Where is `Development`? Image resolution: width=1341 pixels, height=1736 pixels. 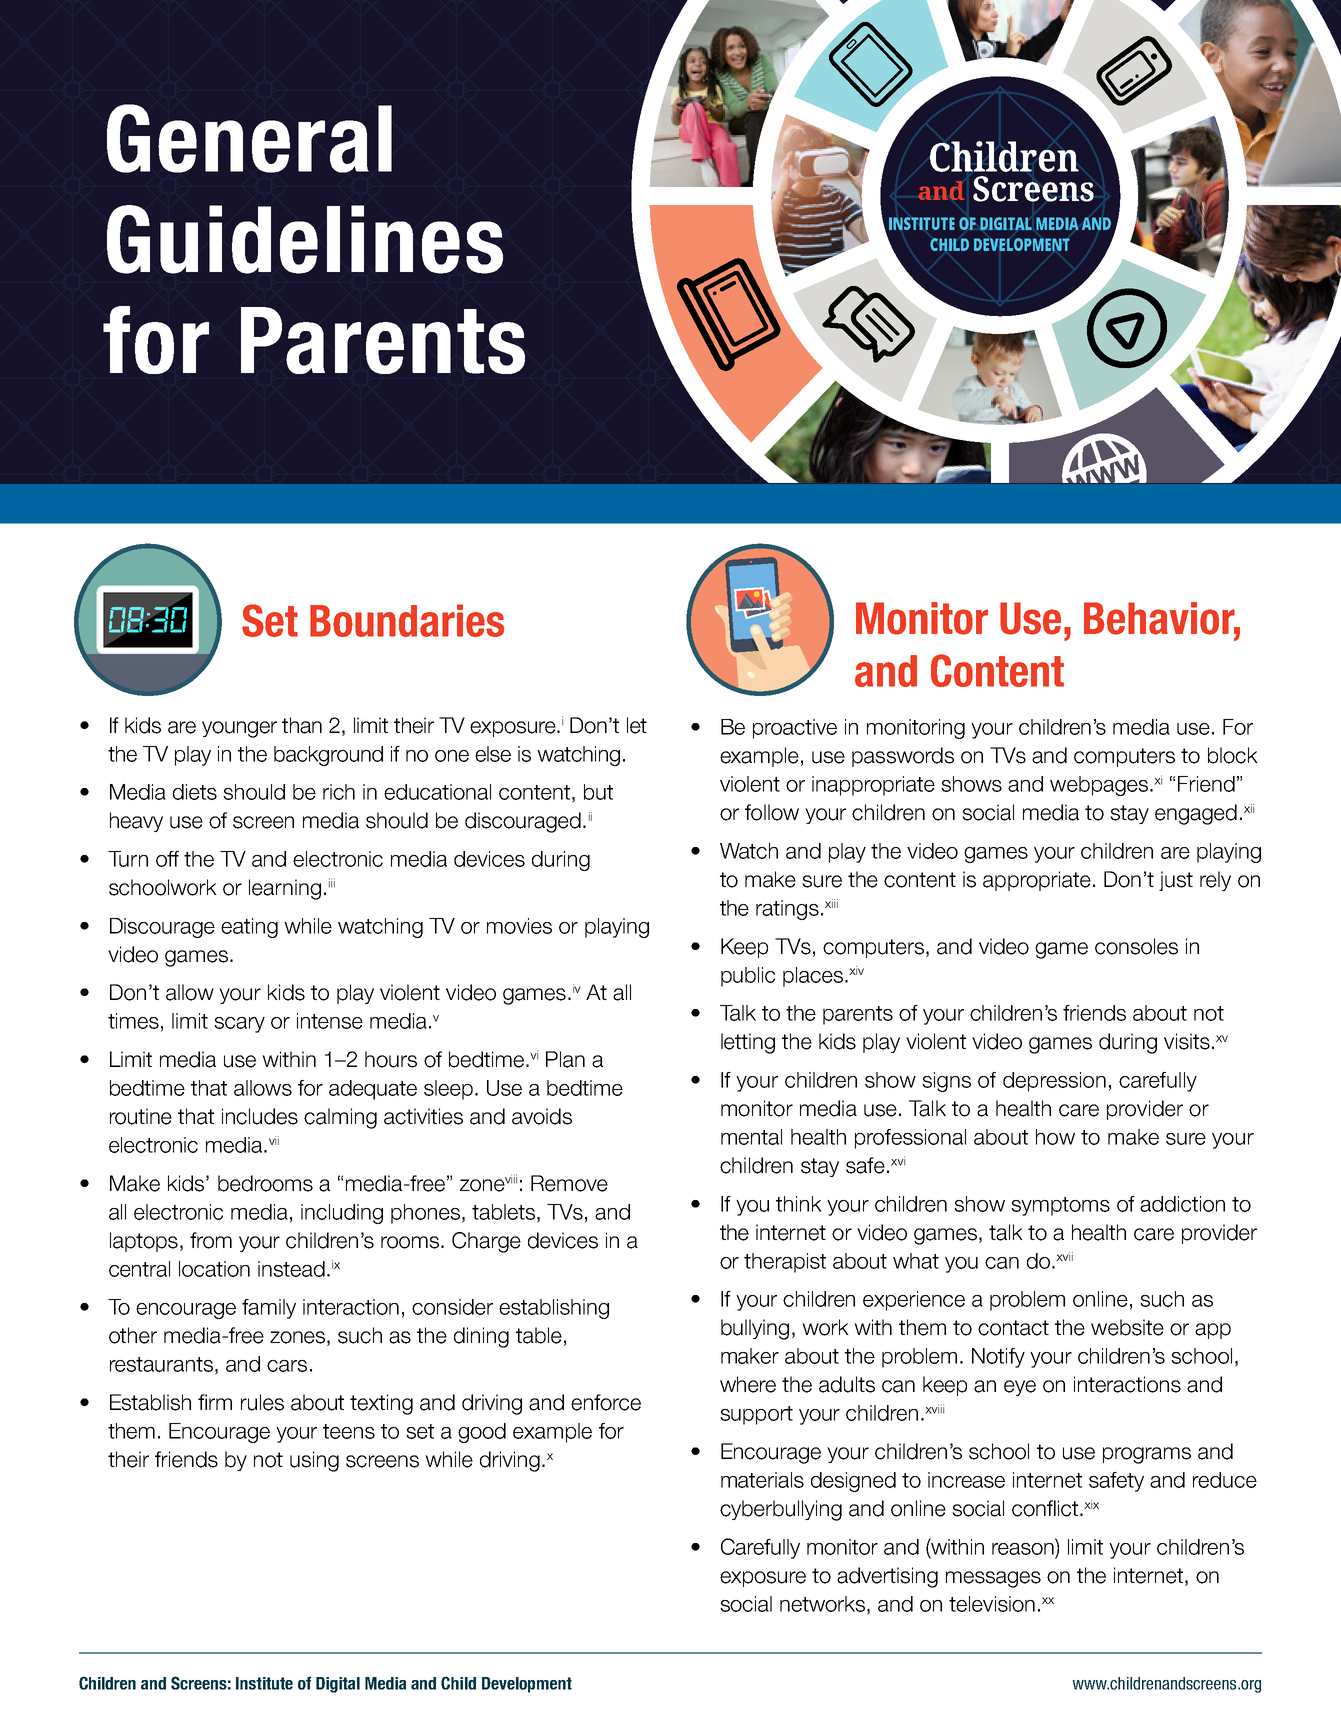 Development is located at coordinates (527, 1685).
